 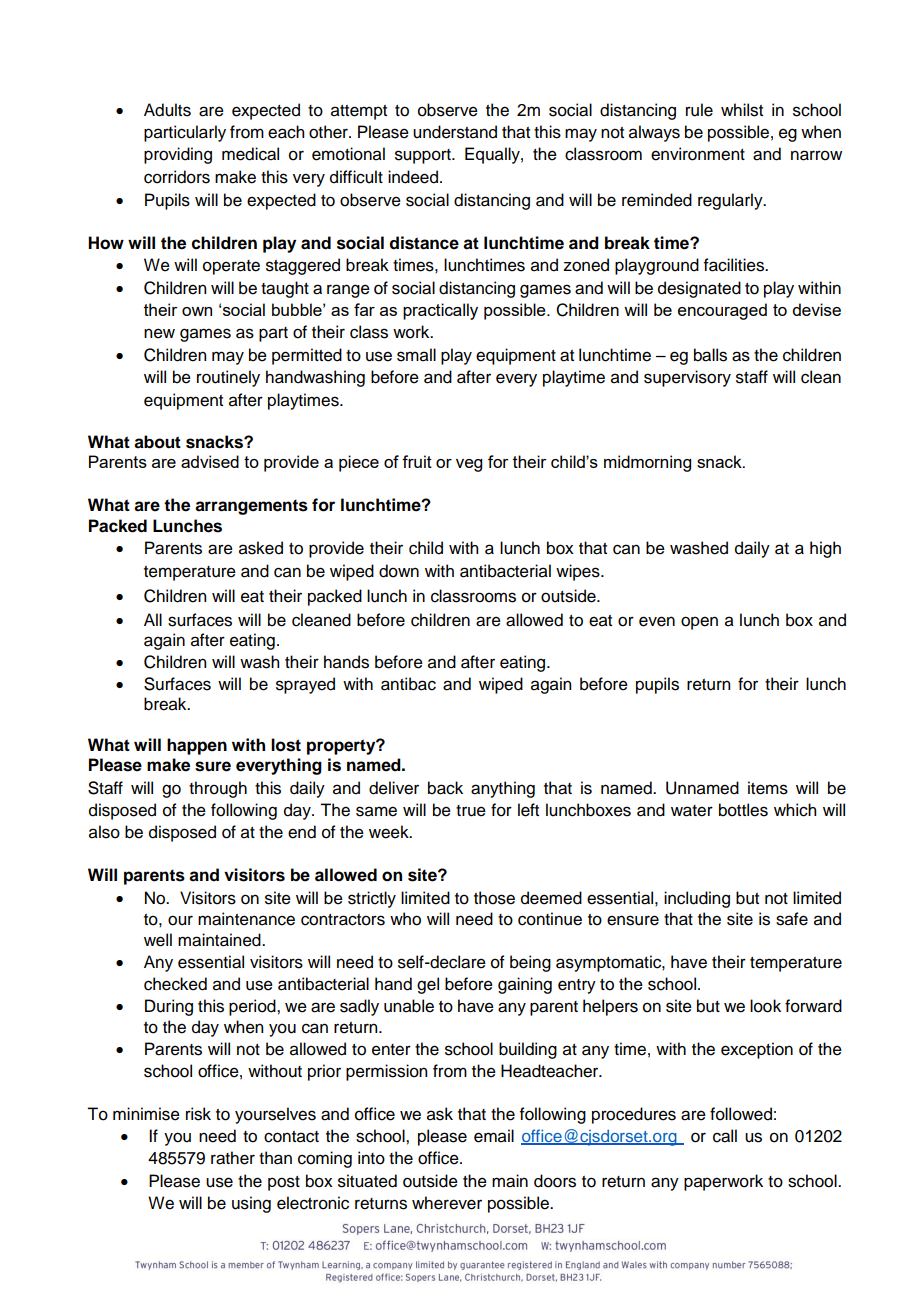 I want to click on providing, so click(x=178, y=155).
